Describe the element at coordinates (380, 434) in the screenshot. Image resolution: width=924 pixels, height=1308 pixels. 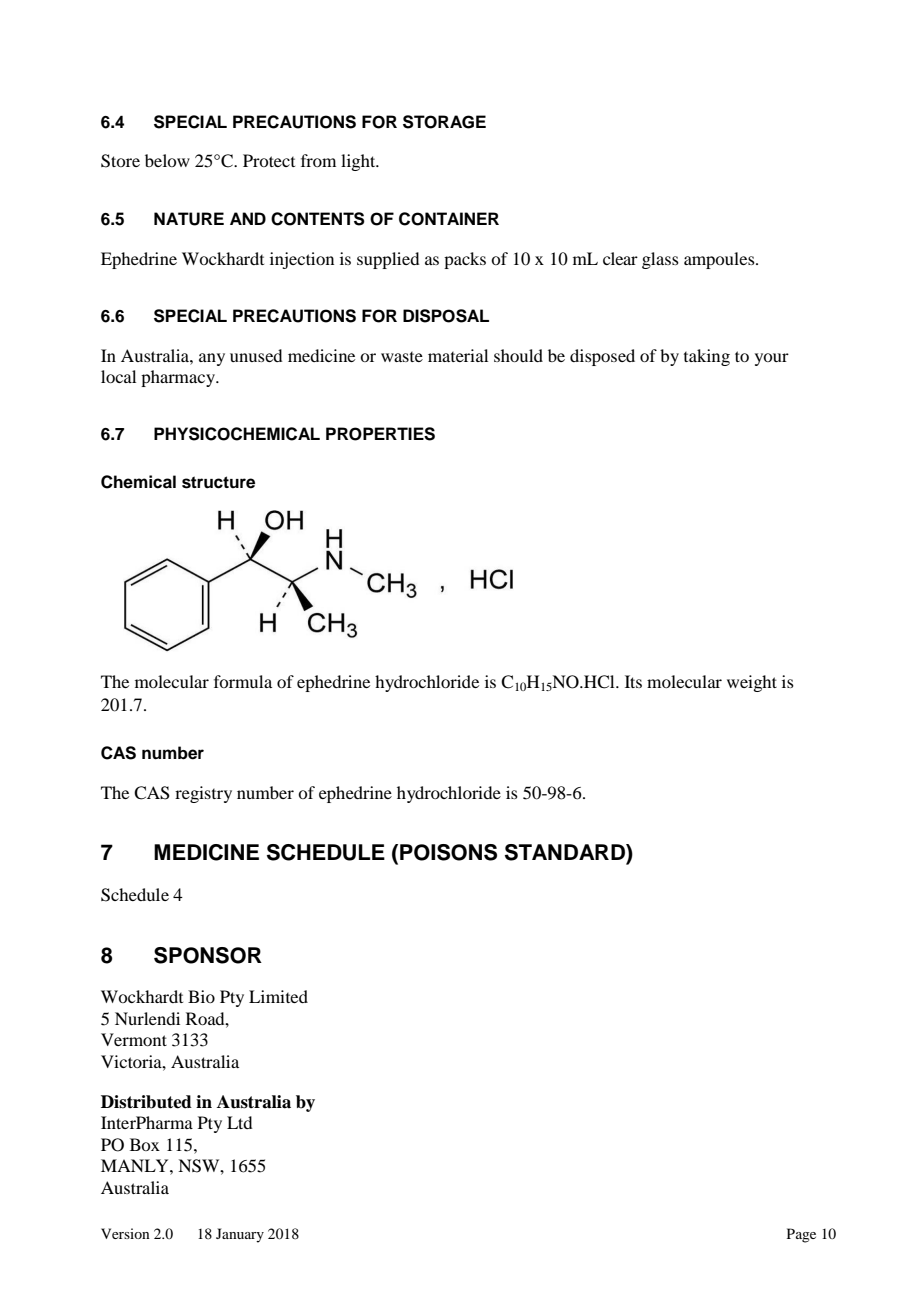
I see `PROPERTIES` at that location.
